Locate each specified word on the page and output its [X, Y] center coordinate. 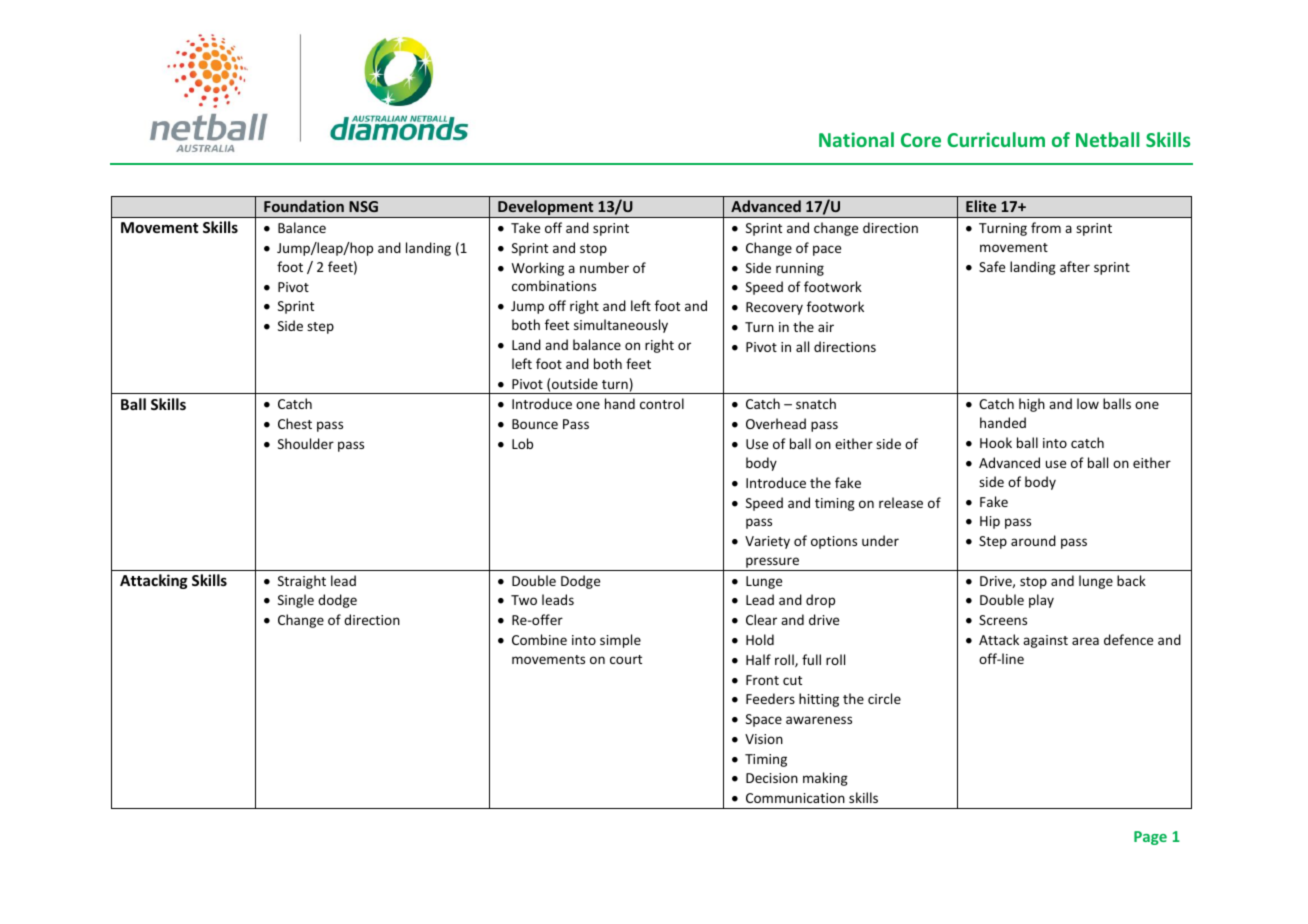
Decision [772, 778]
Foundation [304, 206]
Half [758, 659]
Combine [539, 639]
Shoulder [306, 443]
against [1045, 641]
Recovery [774, 308]
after [1075, 266]
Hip [990, 522]
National [856, 139]
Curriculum [996, 139]
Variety [767, 542]
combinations [554, 285]
